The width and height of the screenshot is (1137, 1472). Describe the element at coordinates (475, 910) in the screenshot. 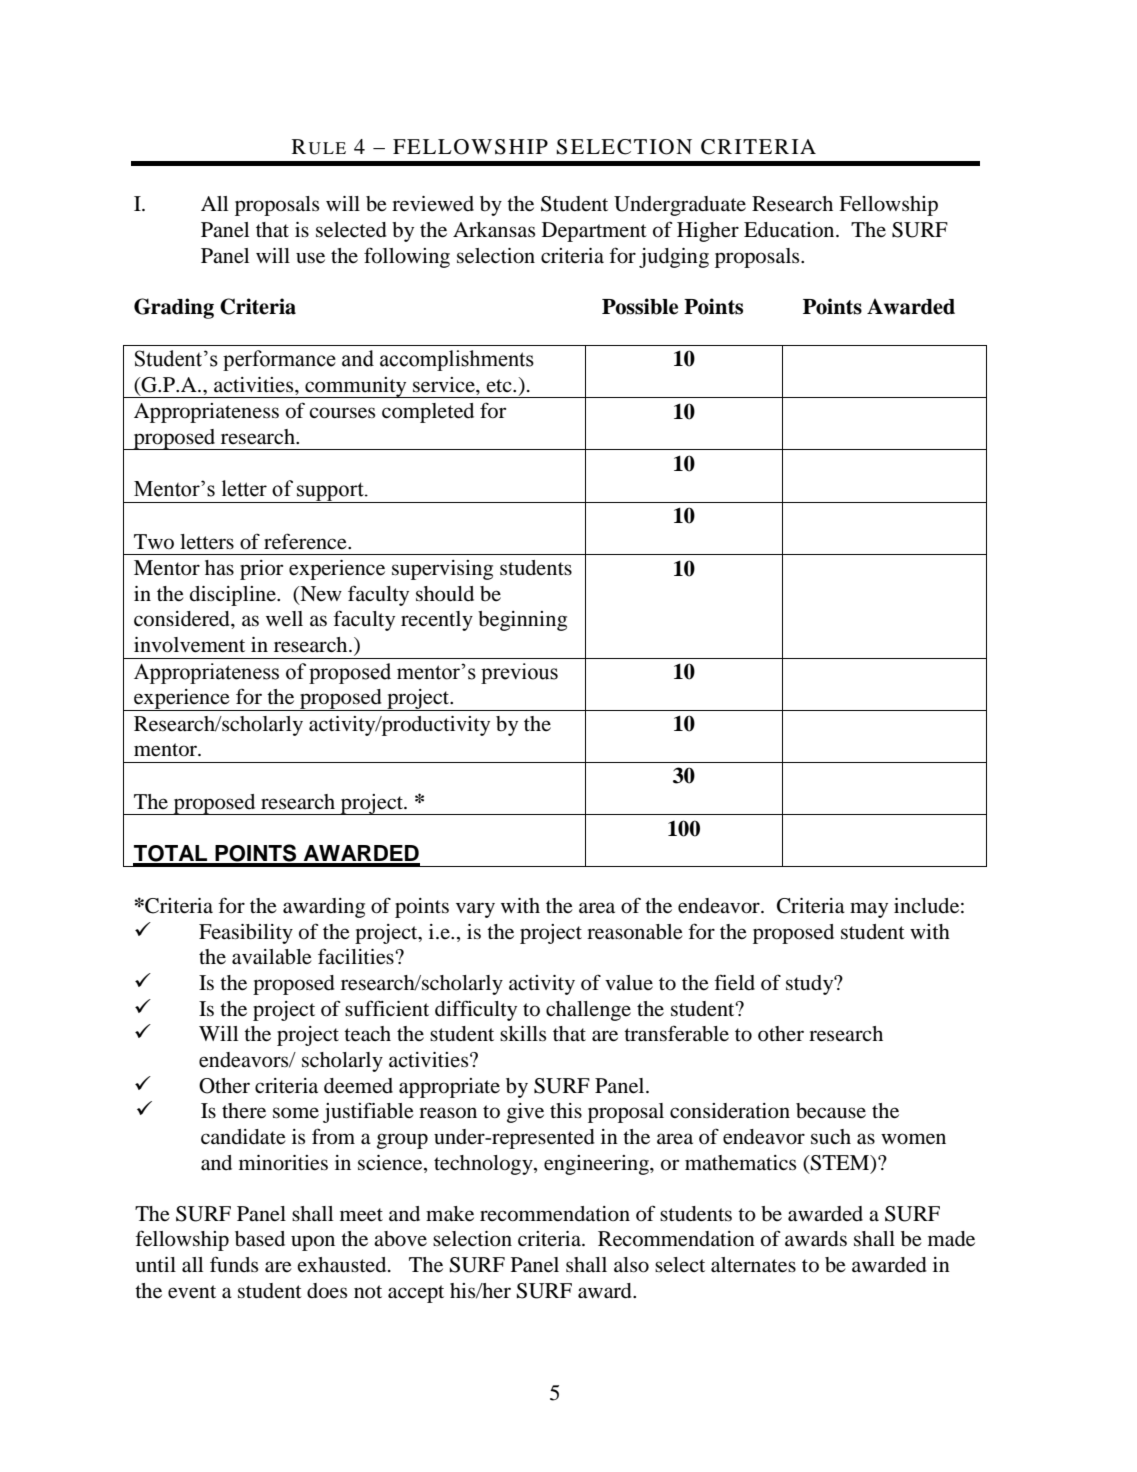

I see `vary` at that location.
